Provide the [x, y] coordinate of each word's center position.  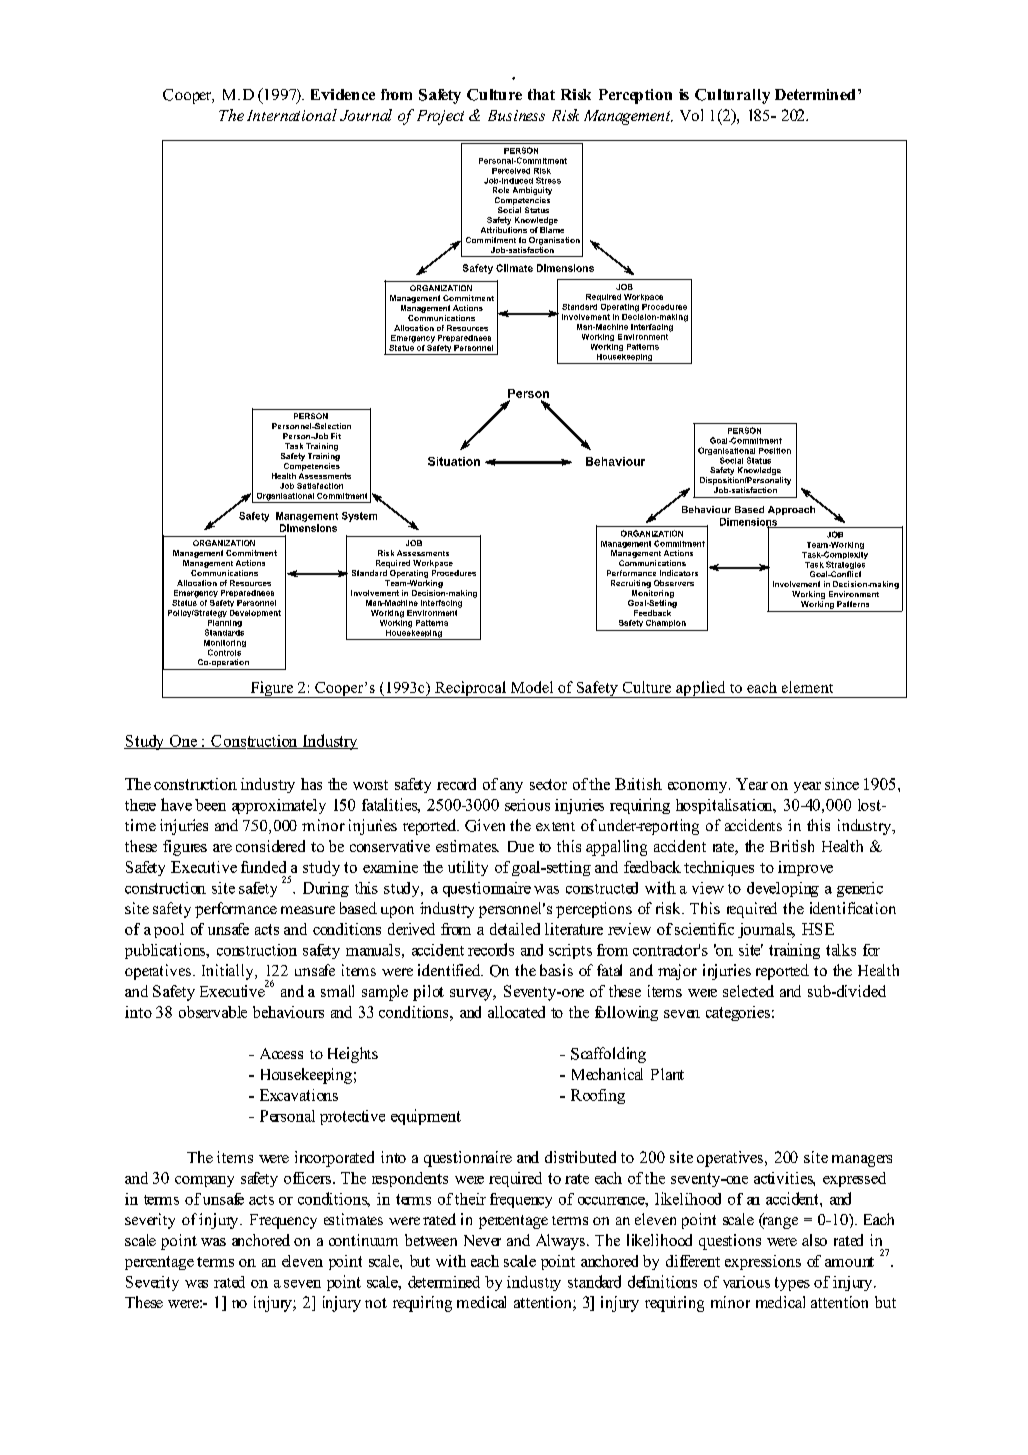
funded [263, 867]
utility [468, 868]
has [311, 784]
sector [548, 784]
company [204, 1181]
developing [783, 889]
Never [482, 1240]
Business [516, 115]
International [292, 115]
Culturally [732, 96]
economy [699, 787]
